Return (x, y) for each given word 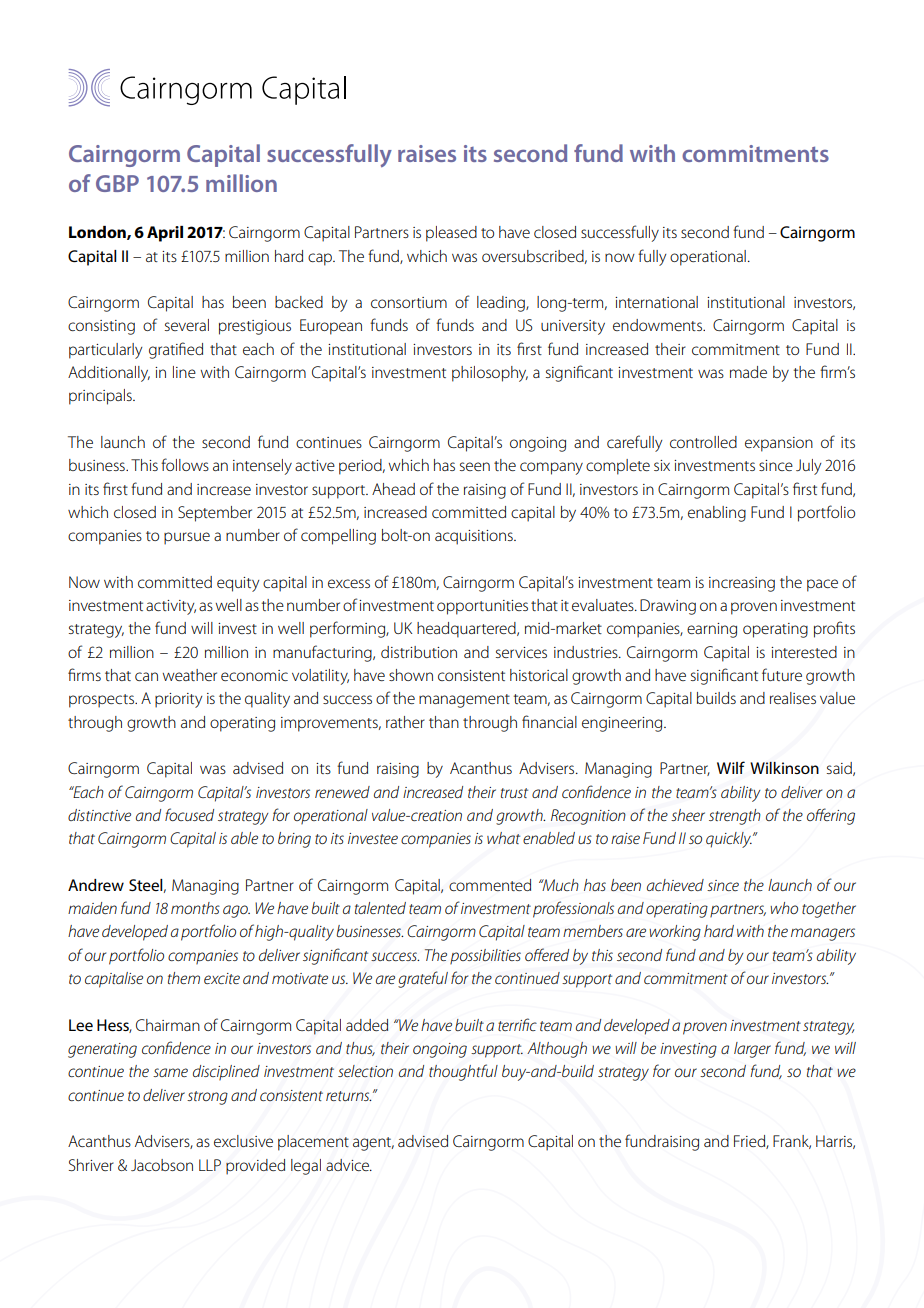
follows (185, 464)
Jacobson (162, 1165)
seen (475, 466)
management (464, 701)
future (782, 674)
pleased (451, 234)
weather (190, 675)
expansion (779, 444)
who (784, 908)
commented (490, 885)
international (656, 302)
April (165, 234)
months (195, 908)
